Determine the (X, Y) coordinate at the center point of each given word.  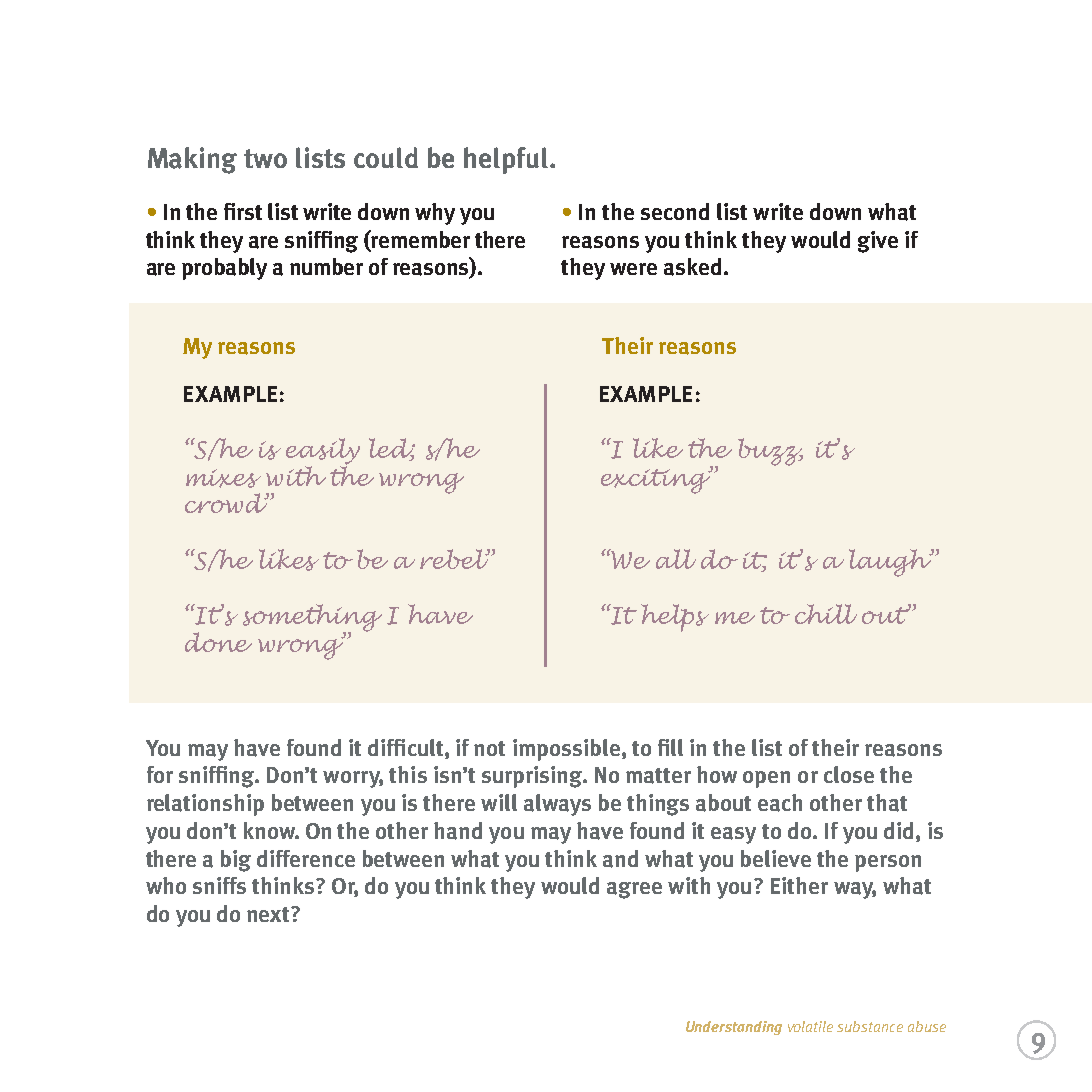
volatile (810, 1026)
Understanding (734, 1028)
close (849, 774)
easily (323, 452)
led (392, 449)
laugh (891, 563)
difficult (407, 747)
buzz (770, 452)
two (265, 158)
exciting (657, 480)
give (878, 242)
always (557, 805)
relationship (205, 805)
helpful (506, 160)
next (269, 914)
